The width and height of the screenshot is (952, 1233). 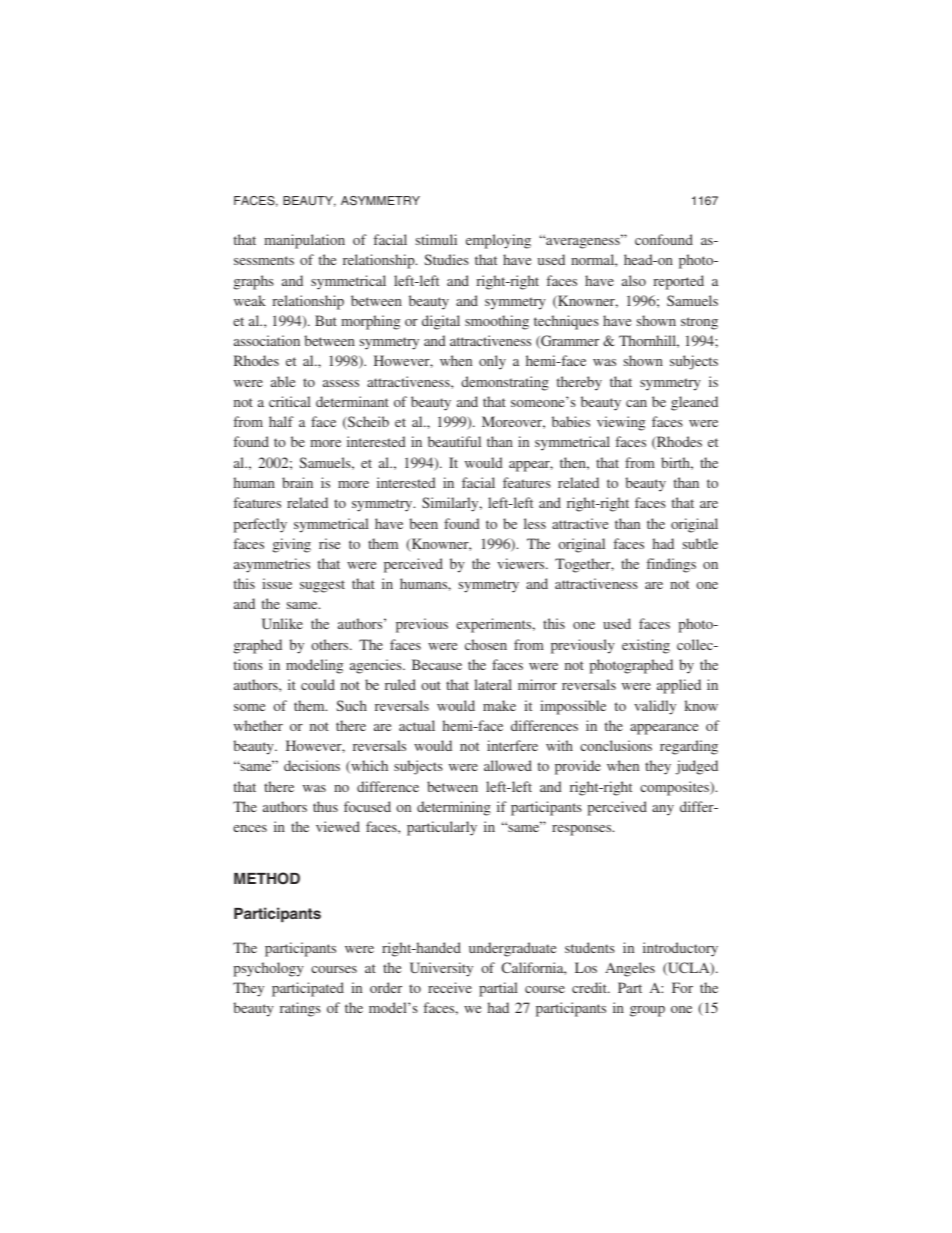 What do you see at coordinates (282, 623) in the screenshot?
I see `Unlike` at bounding box center [282, 623].
